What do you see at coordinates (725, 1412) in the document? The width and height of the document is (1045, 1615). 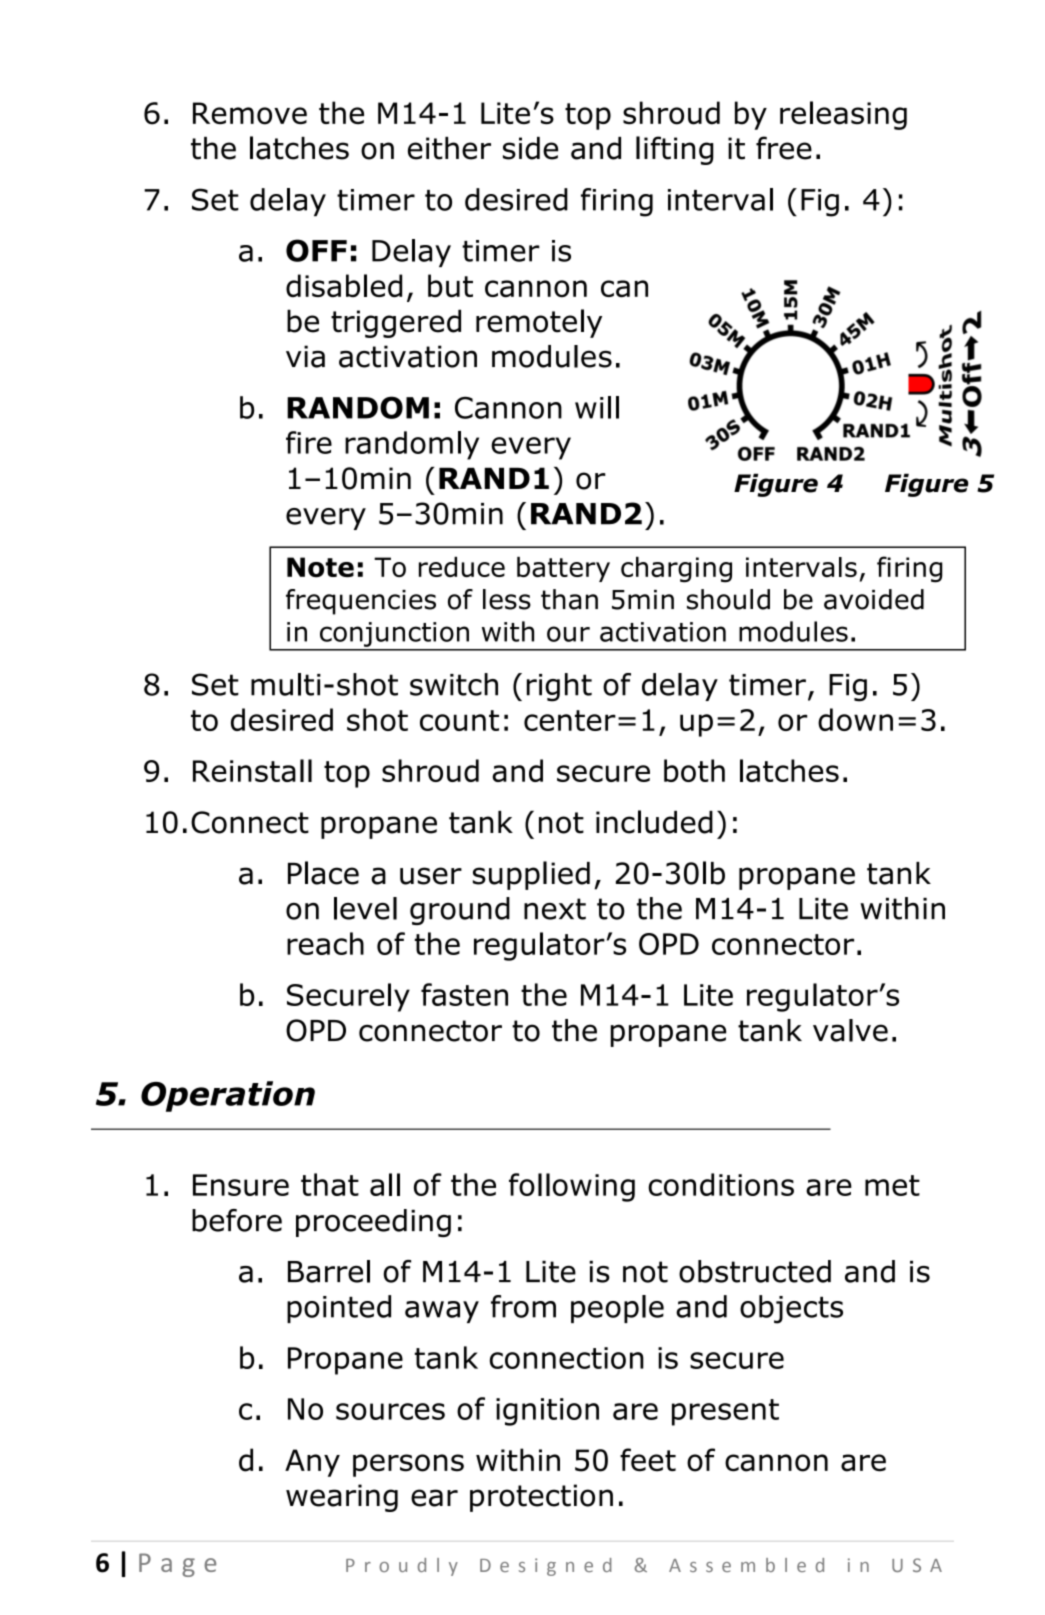 I see `present` at bounding box center [725, 1412].
